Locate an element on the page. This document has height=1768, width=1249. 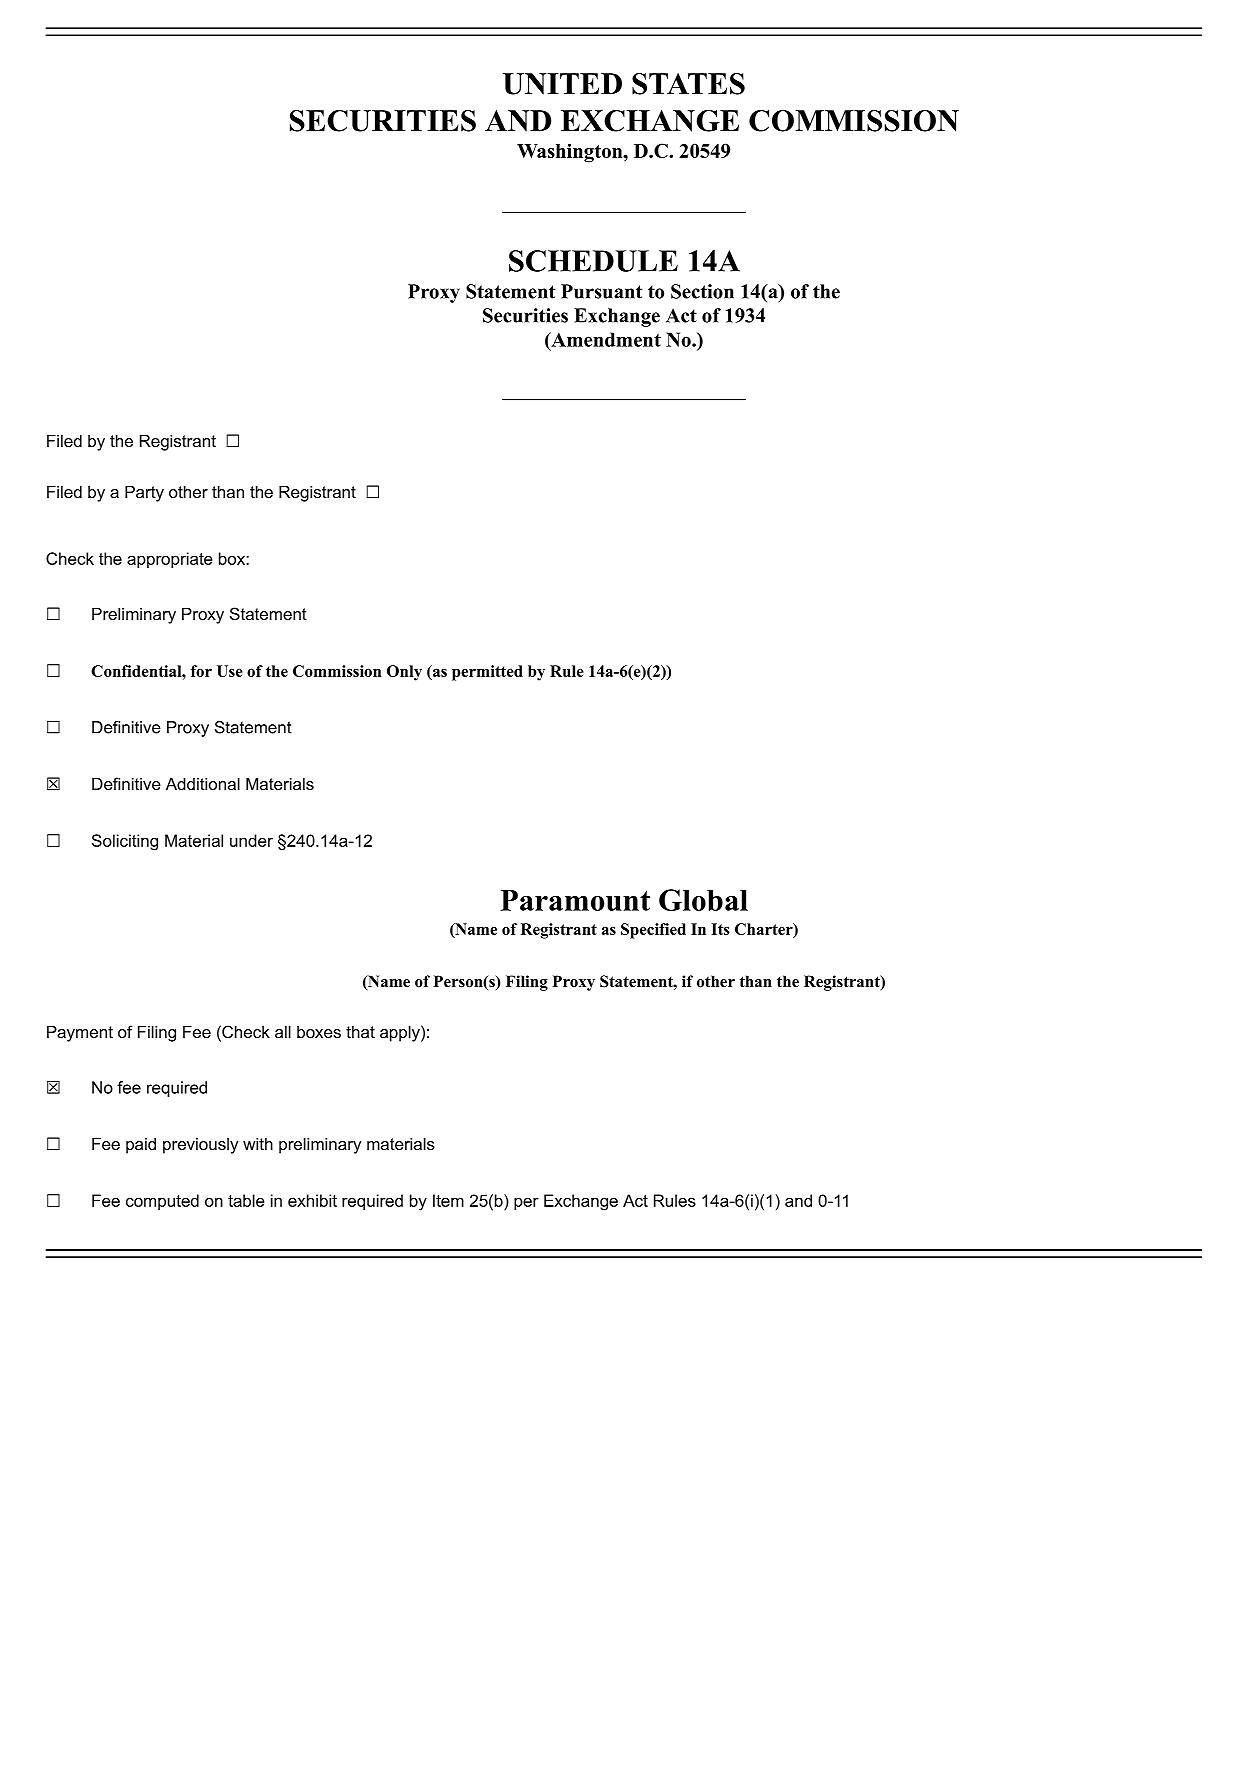
SCHEDULE is located at coordinates (593, 261).
